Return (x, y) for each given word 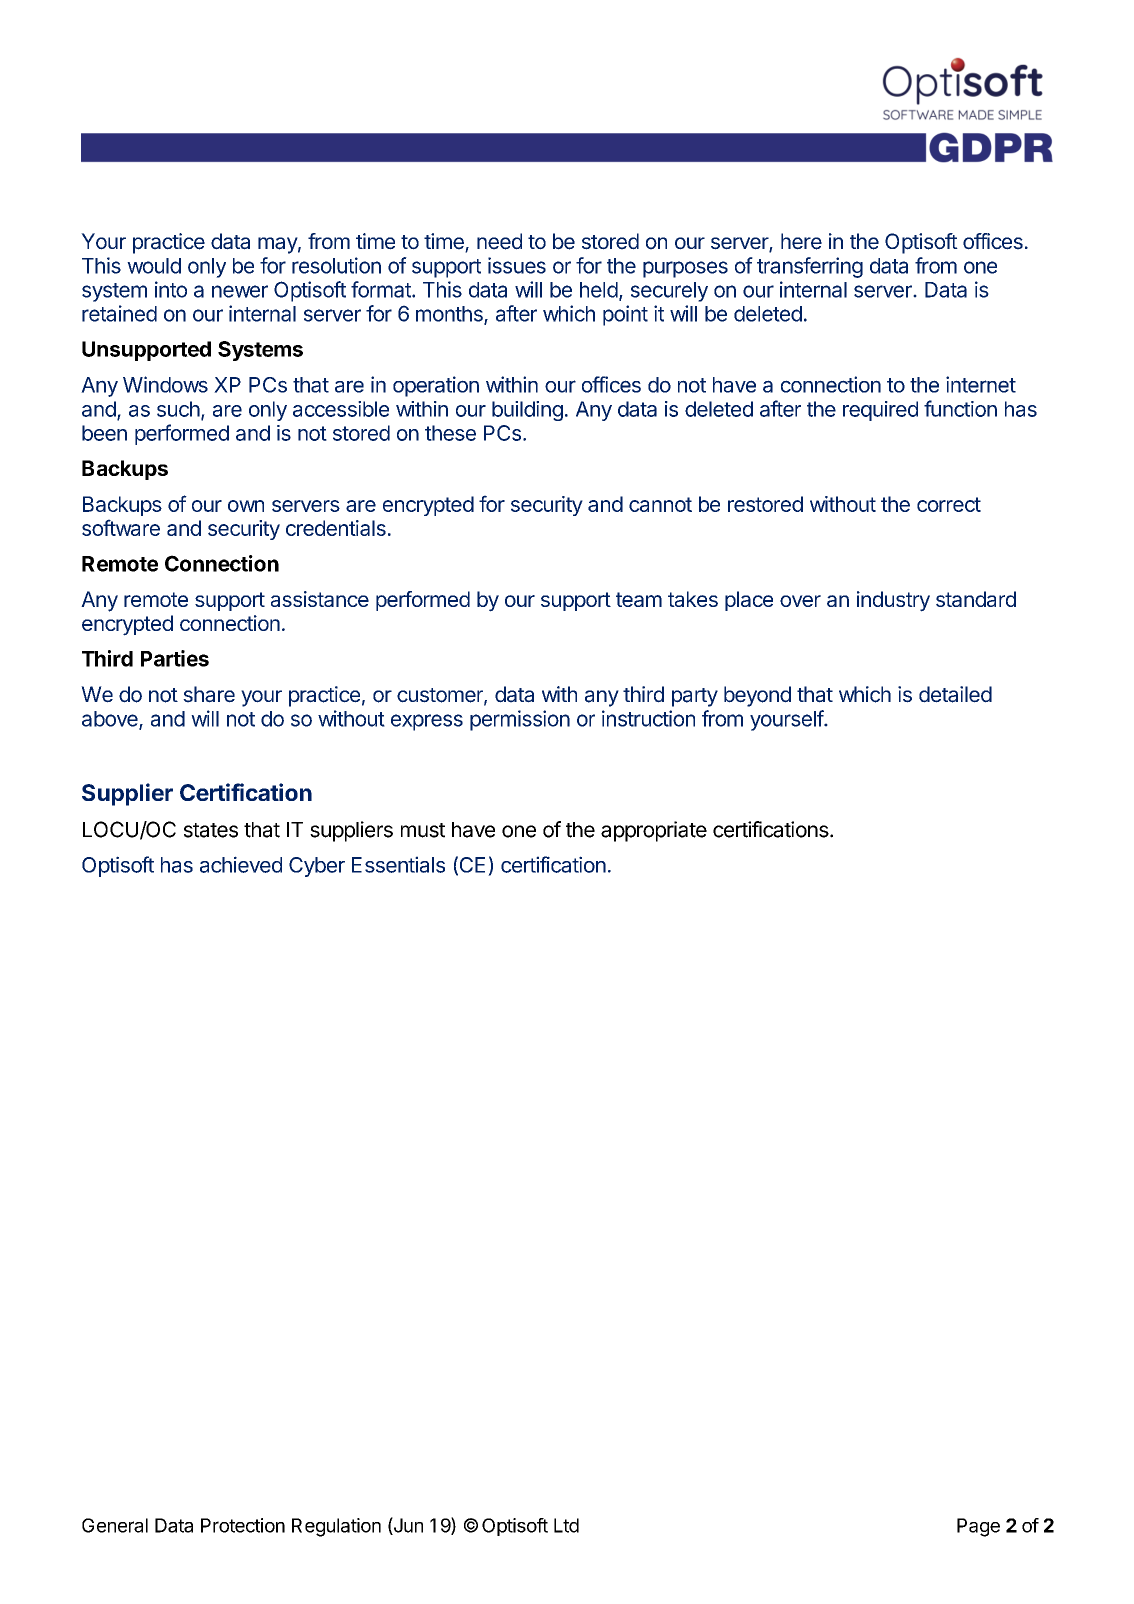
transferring (810, 267)
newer (240, 291)
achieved (241, 864)
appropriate (654, 831)
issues (517, 265)
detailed (955, 694)
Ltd (566, 1525)
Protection (243, 1525)
